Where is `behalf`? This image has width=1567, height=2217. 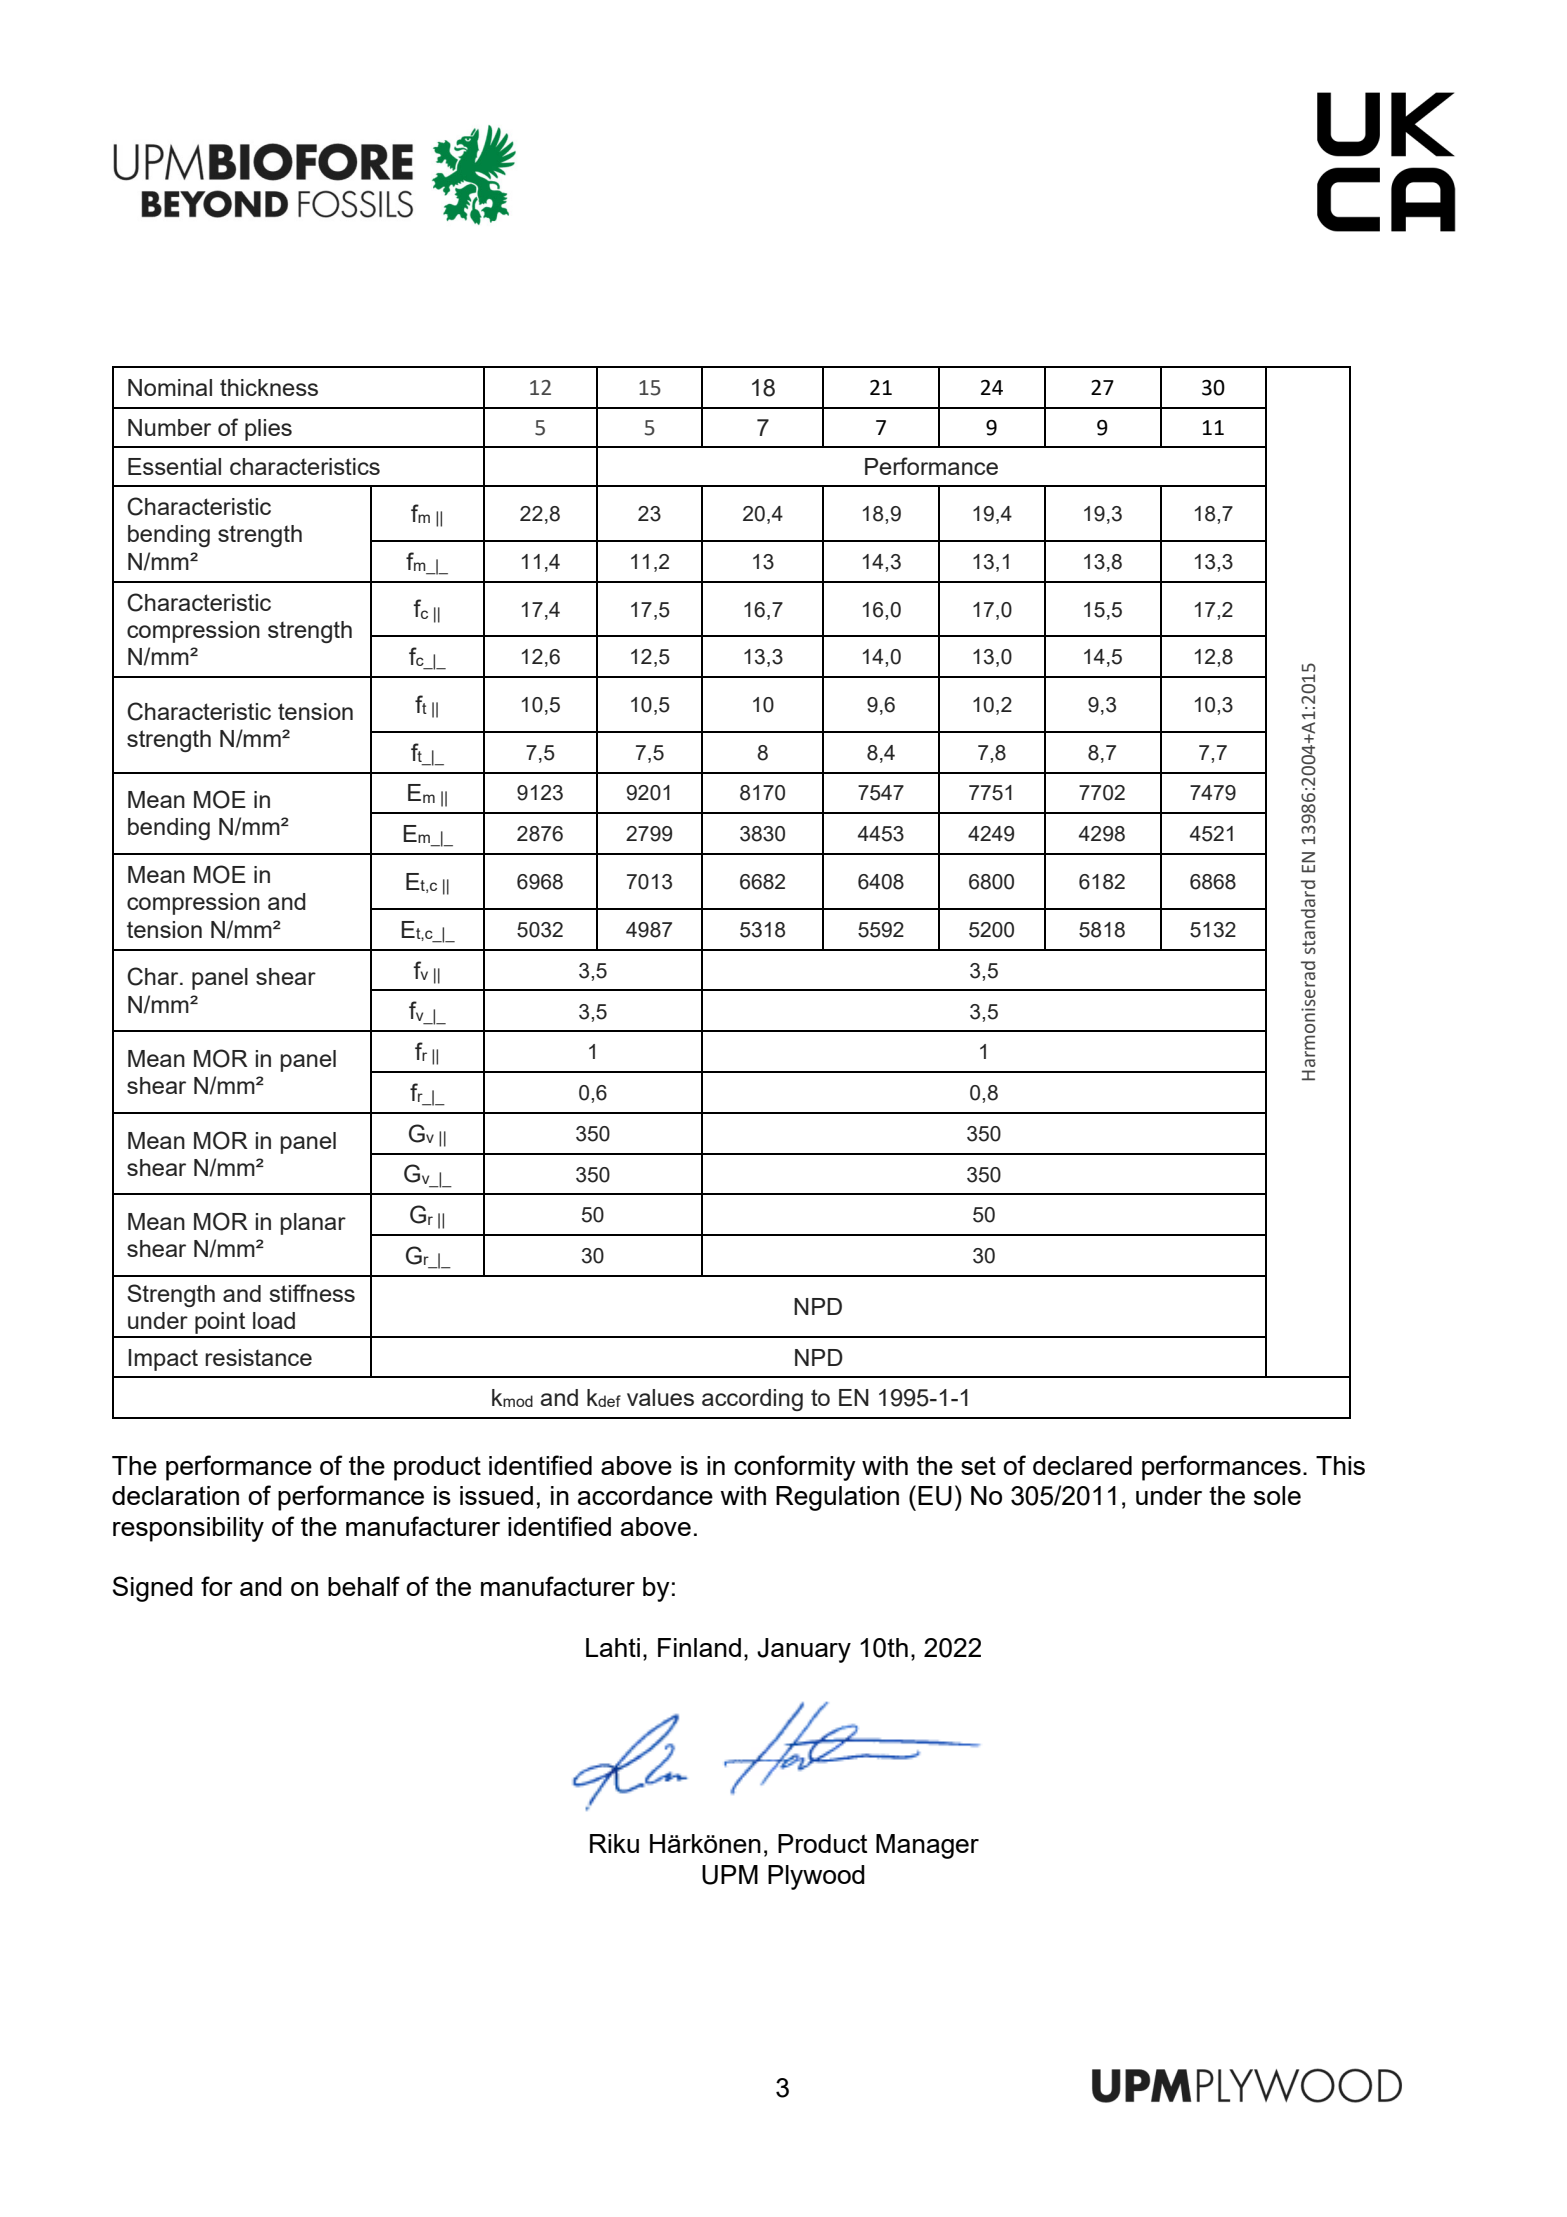 behalf is located at coordinates (364, 1586).
